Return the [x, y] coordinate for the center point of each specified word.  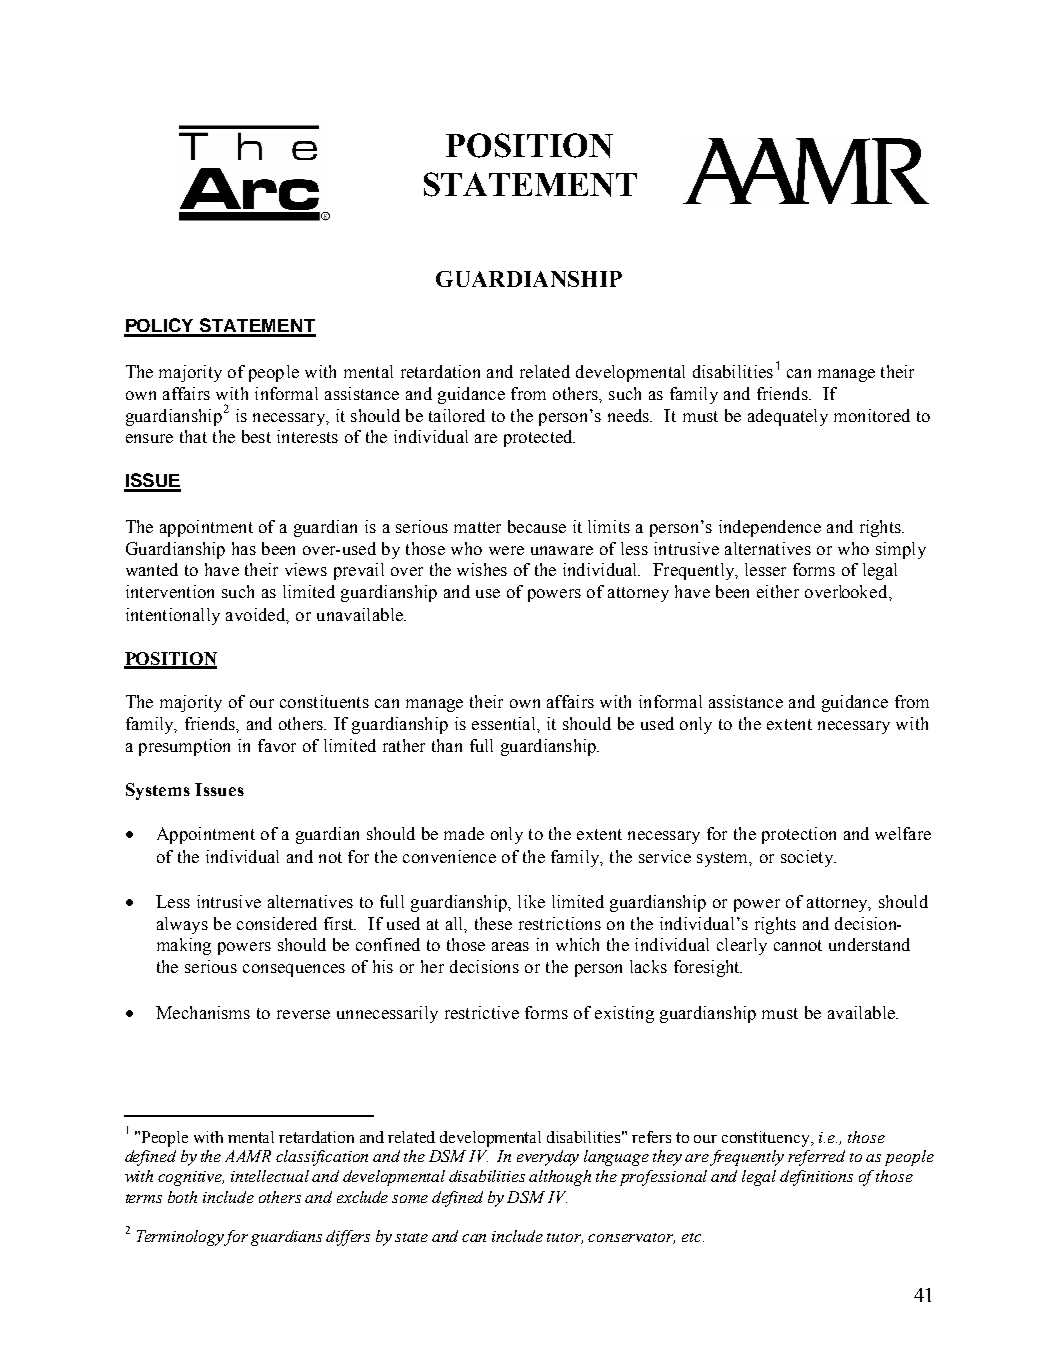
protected [539, 438]
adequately [788, 417]
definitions [816, 1178]
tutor [565, 1238]
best [256, 436]
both [182, 1197]
